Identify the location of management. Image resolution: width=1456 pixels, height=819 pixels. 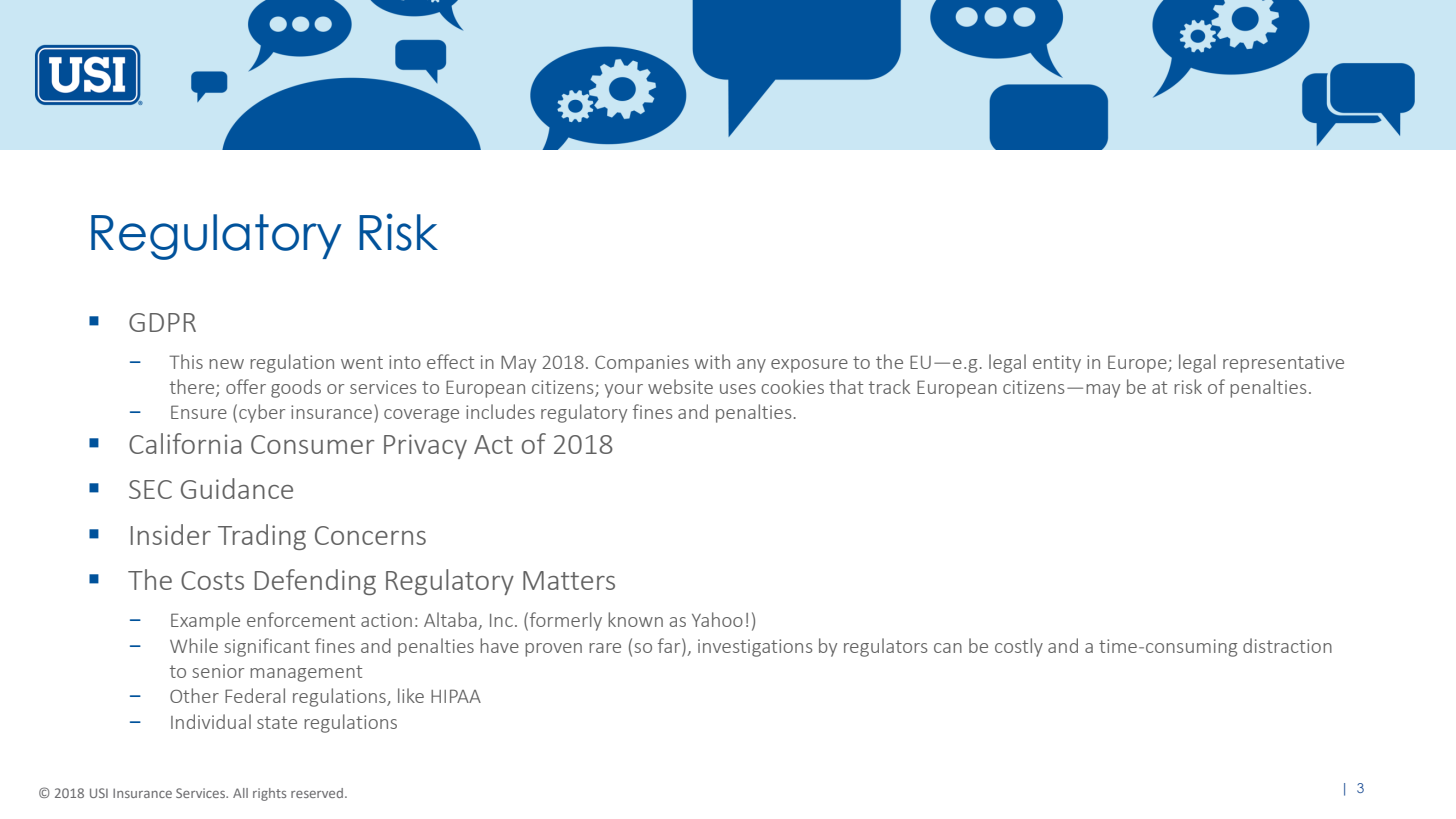
(306, 673).
